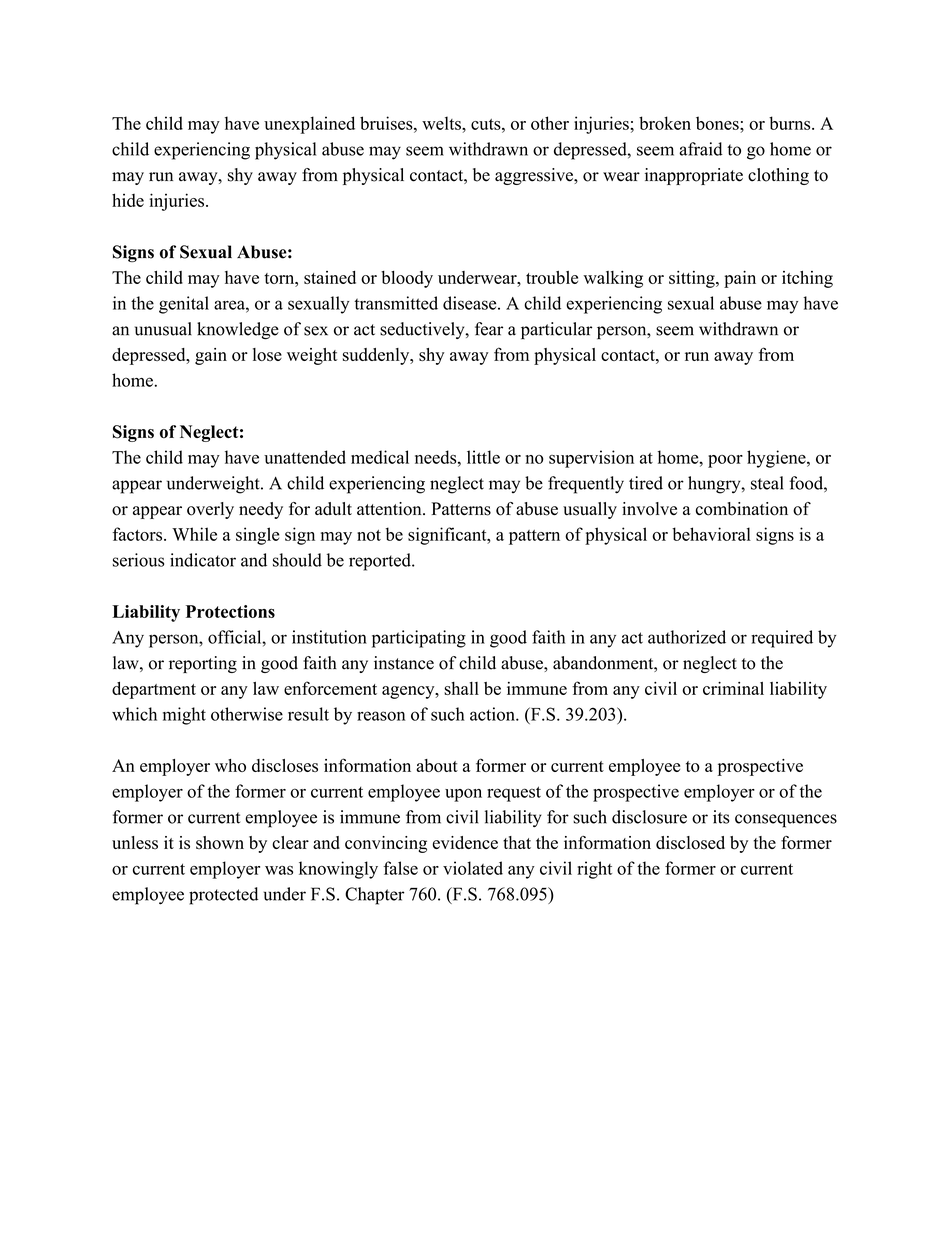  Describe the element at coordinates (489, 329) in the screenshot. I see `fear` at that location.
